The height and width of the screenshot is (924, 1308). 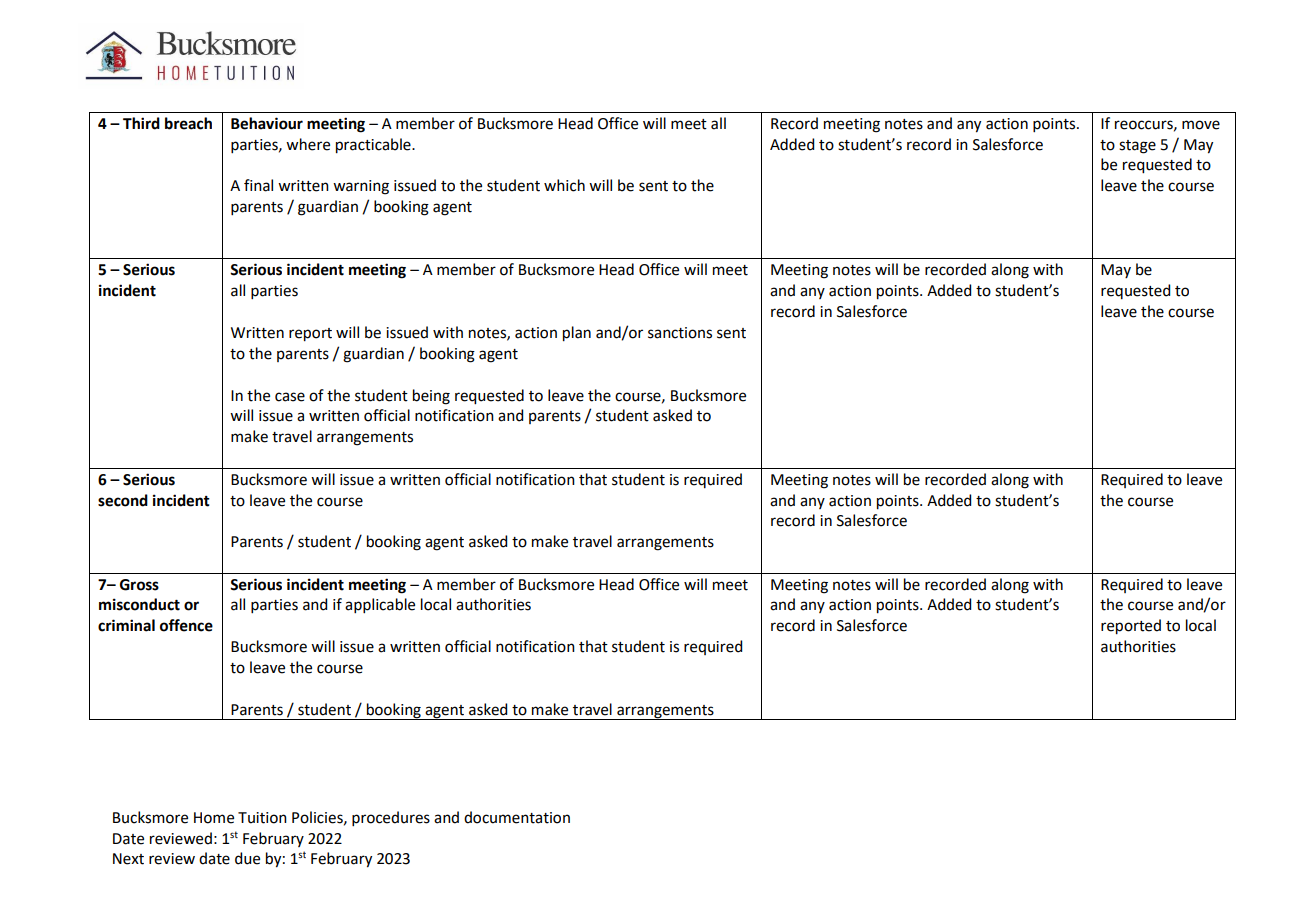 What do you see at coordinates (262, 818) in the screenshot?
I see `Tuition` at bounding box center [262, 818].
